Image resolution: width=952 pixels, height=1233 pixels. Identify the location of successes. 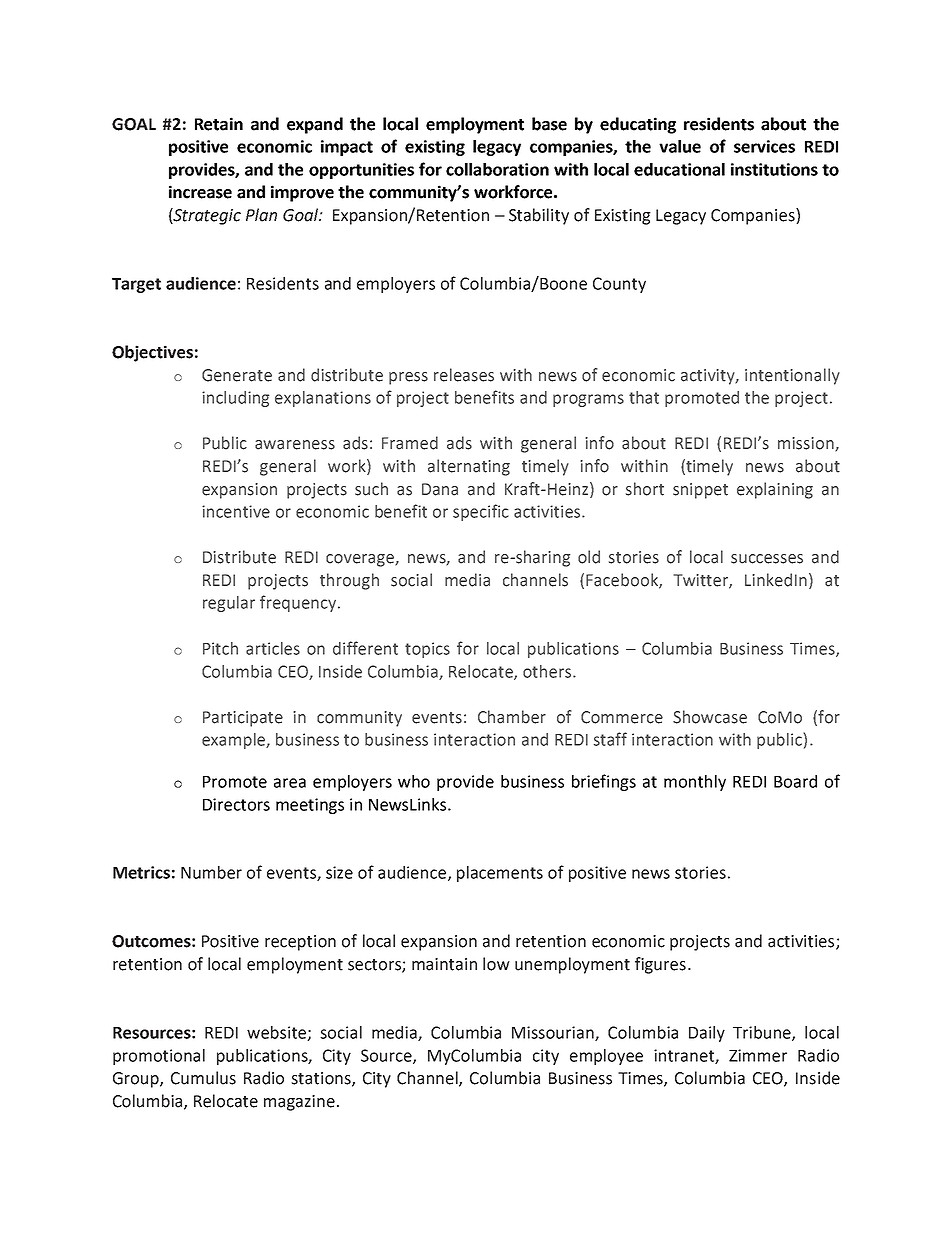
(767, 559).
